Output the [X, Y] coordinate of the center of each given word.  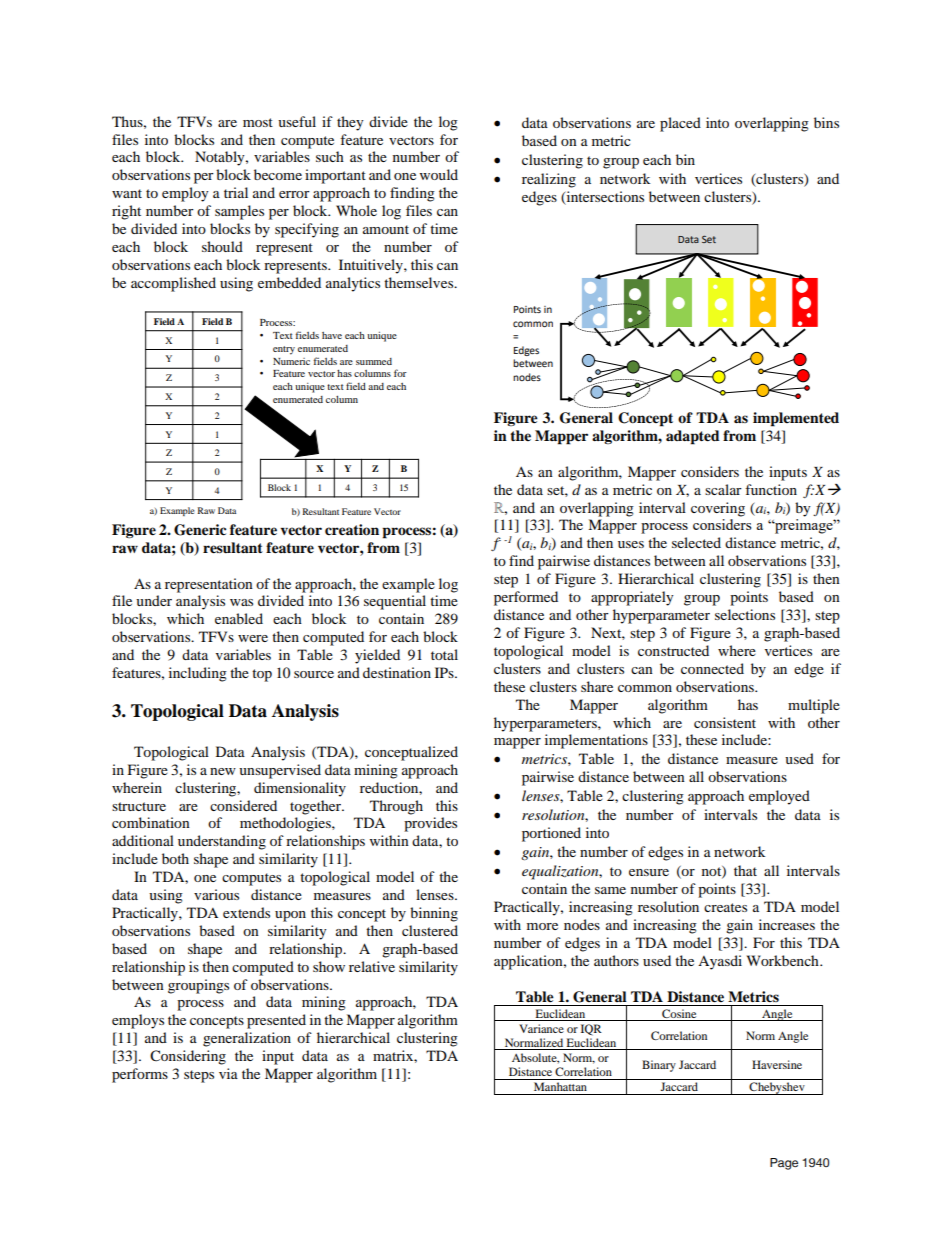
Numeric [291, 361]
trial [236, 192]
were [253, 638]
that [745, 870]
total [444, 654]
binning [434, 914]
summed [374, 361]
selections [745, 614]
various [216, 894]
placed [680, 124]
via [228, 1073]
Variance [541, 1028]
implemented [796, 419]
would [439, 174]
